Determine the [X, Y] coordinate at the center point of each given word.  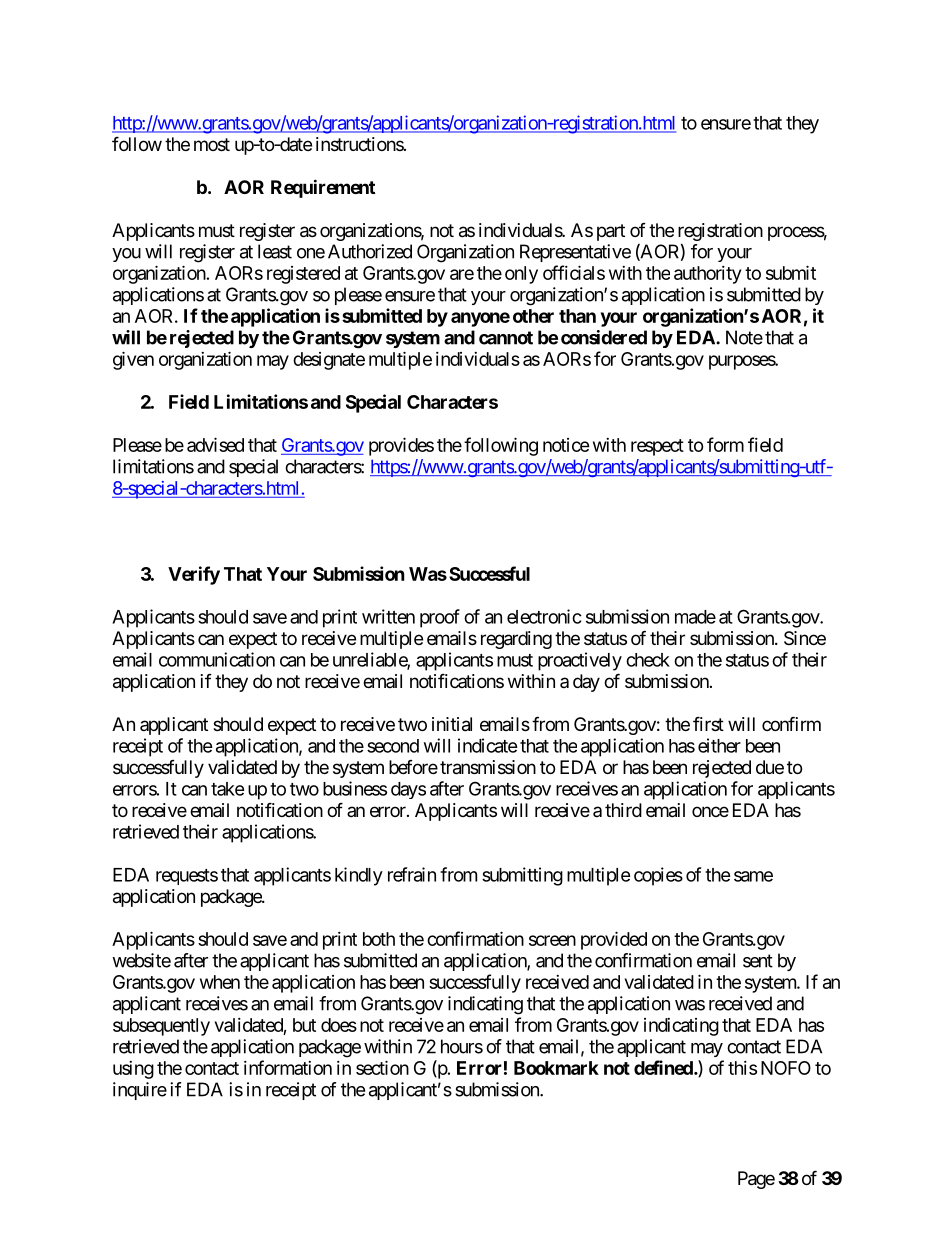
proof [440, 618]
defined [664, 1067]
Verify [194, 575]
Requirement [323, 188]
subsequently [161, 1027]
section [382, 1067]
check [648, 660]
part [611, 232]
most [212, 144]
